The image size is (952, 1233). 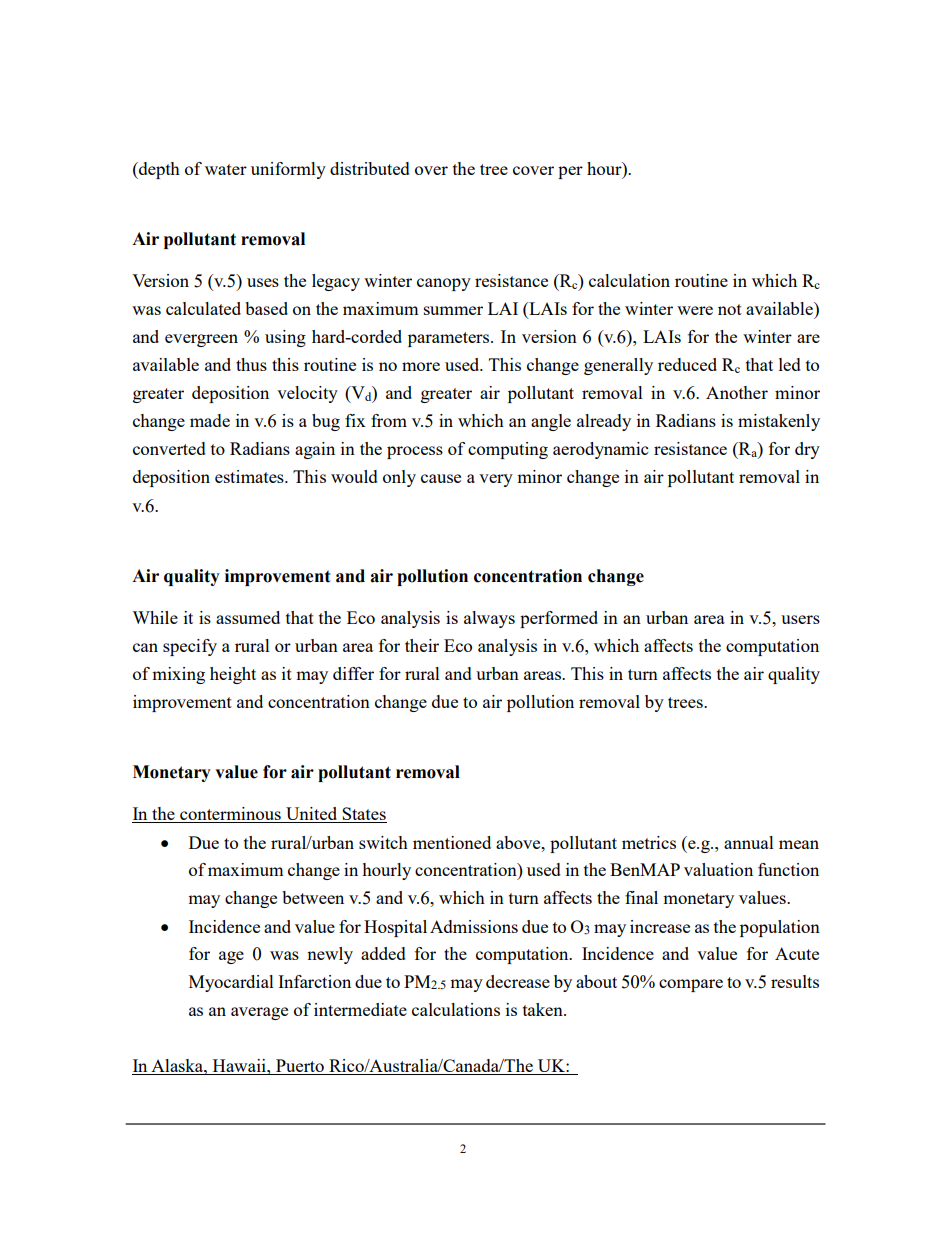 What do you see at coordinates (370, 168) in the screenshot?
I see `distributed` at bounding box center [370, 168].
